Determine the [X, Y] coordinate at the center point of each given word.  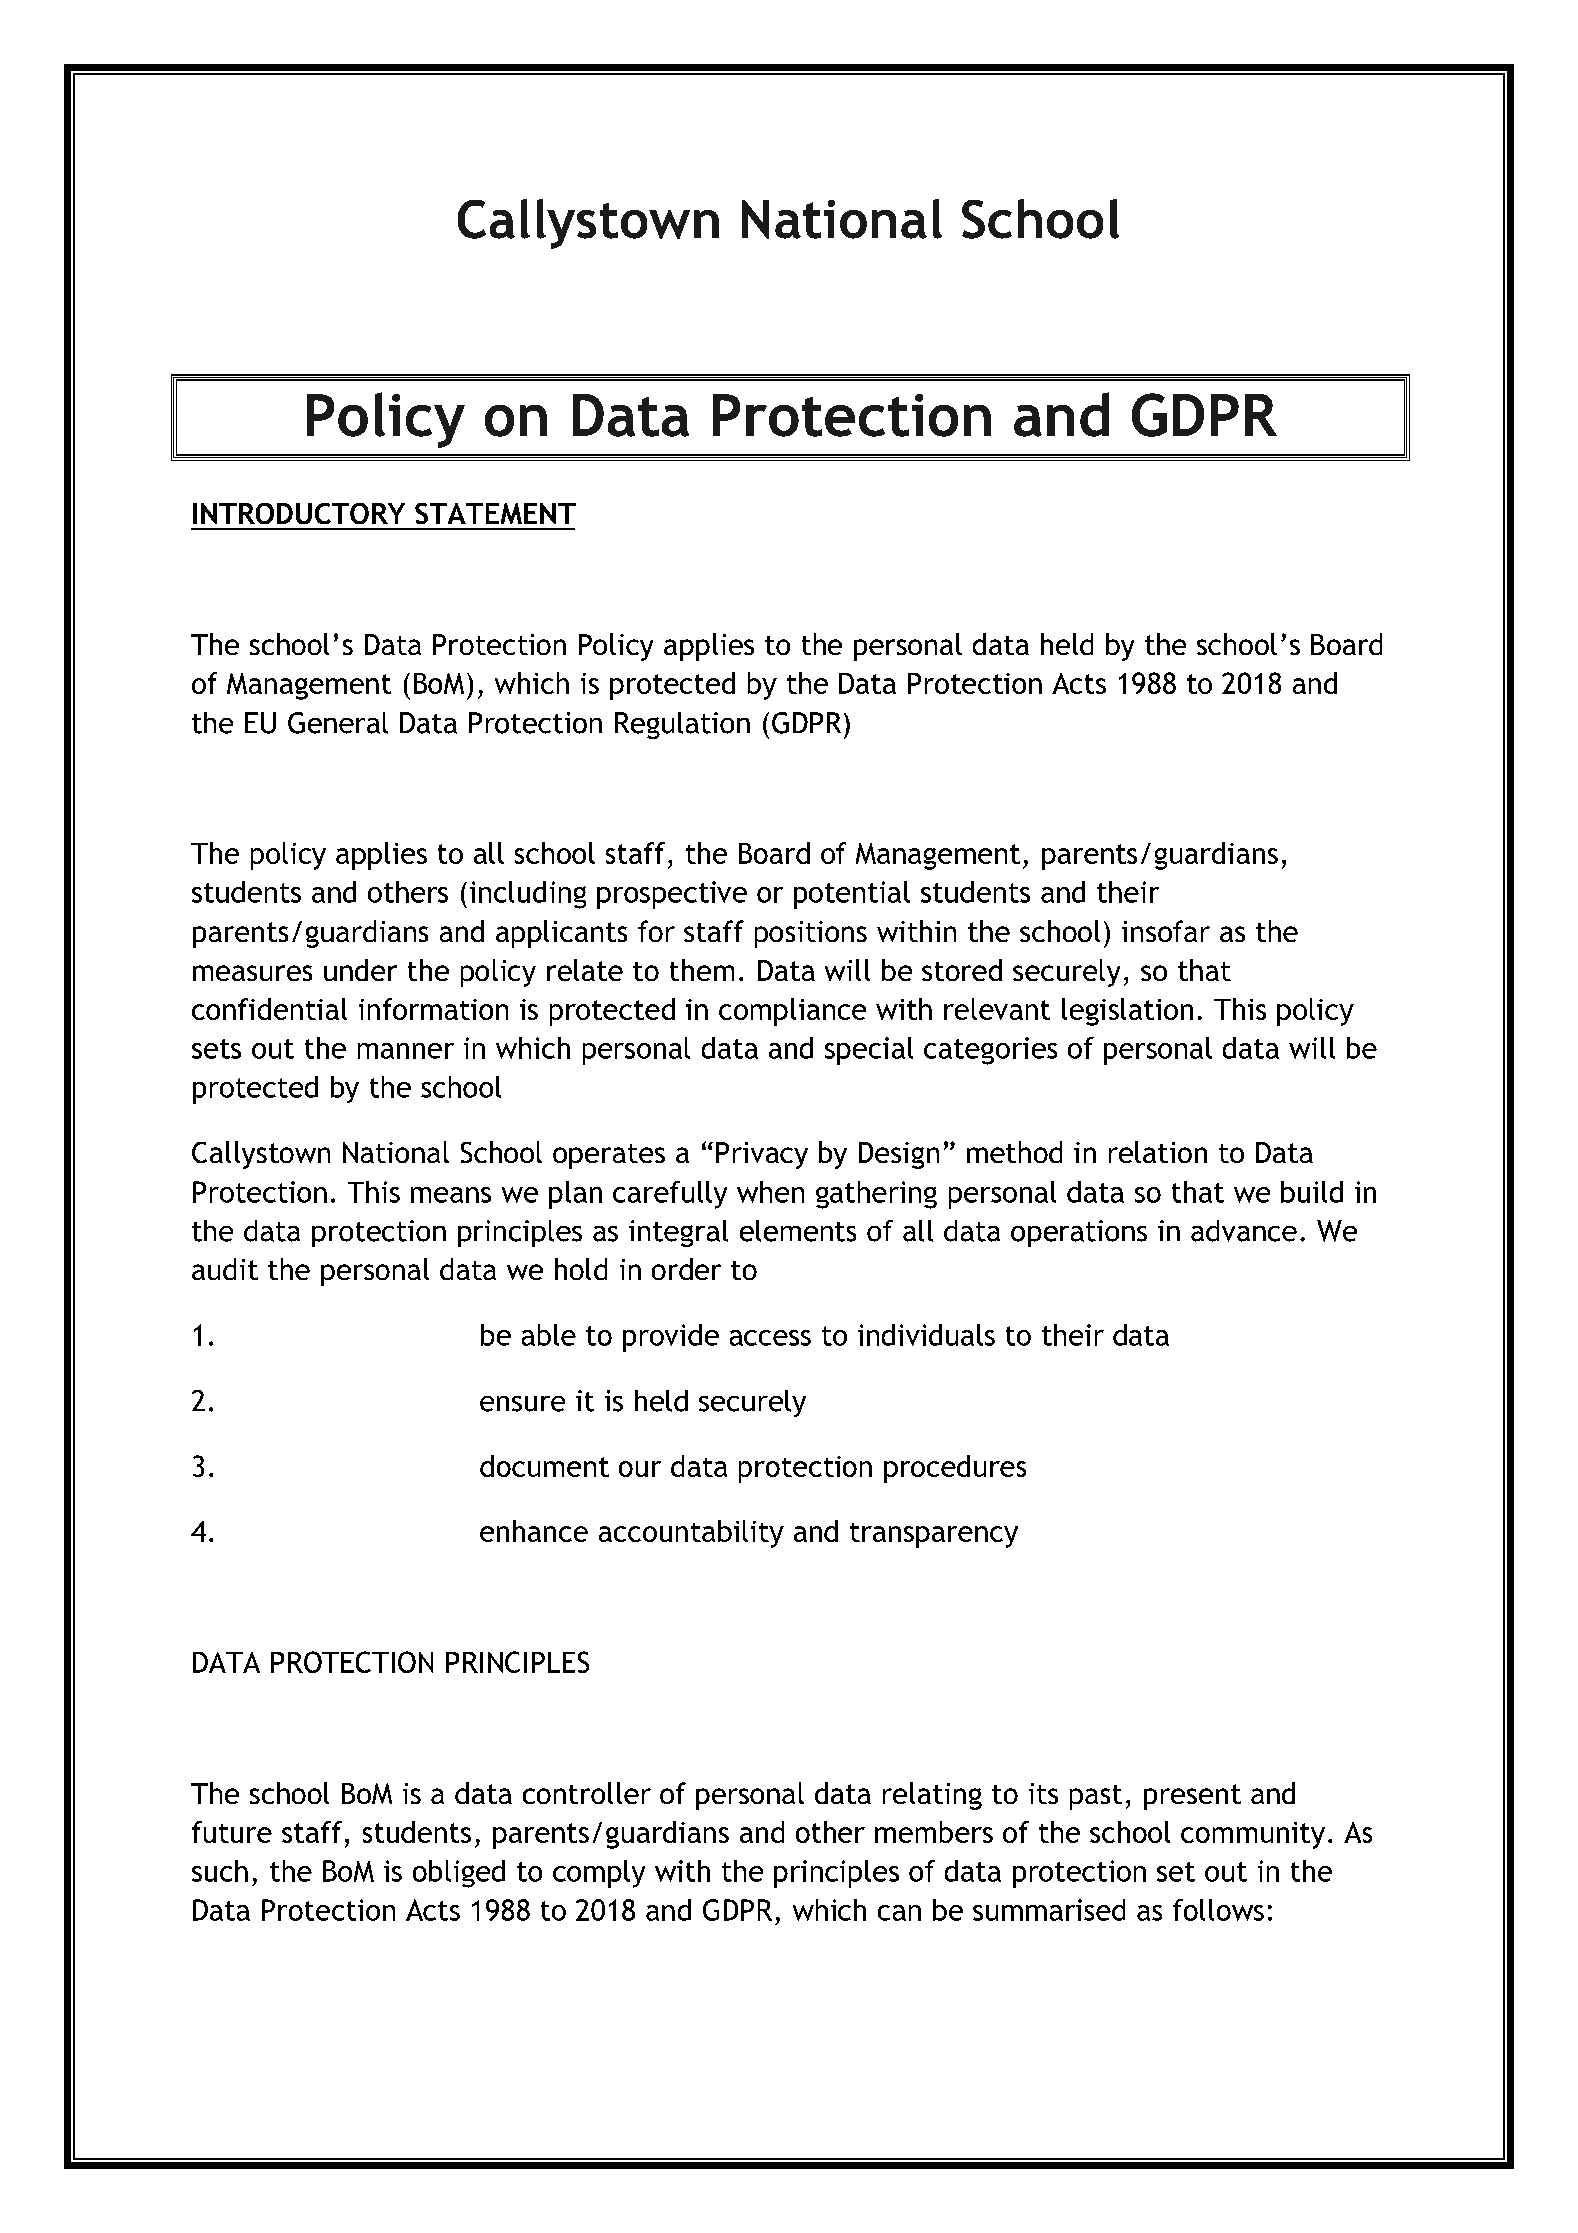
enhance [534, 1531]
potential [852, 895]
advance [1244, 1231]
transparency [934, 1535]
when [770, 1192]
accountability [691, 1534]
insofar [1166, 931]
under [360, 970]
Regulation [682, 725]
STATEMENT [495, 513]
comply [599, 1874]
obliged [459, 1874]
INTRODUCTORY [299, 513]
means [451, 1195]
